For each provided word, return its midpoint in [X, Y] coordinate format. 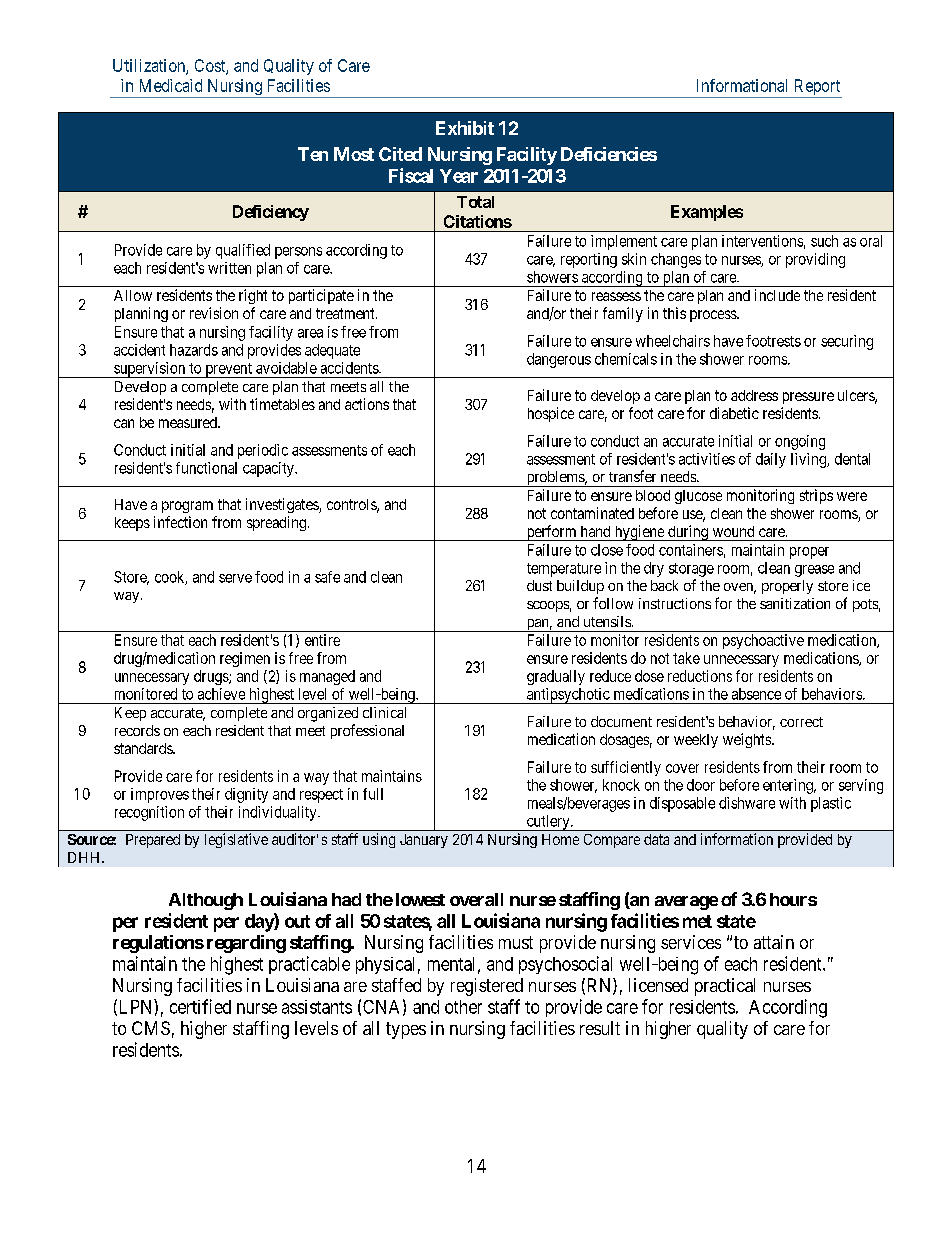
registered [487, 987]
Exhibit [465, 128]
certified [200, 1006]
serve [235, 578]
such [824, 241]
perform [551, 533]
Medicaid [171, 85]
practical [725, 987]
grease [814, 571]
